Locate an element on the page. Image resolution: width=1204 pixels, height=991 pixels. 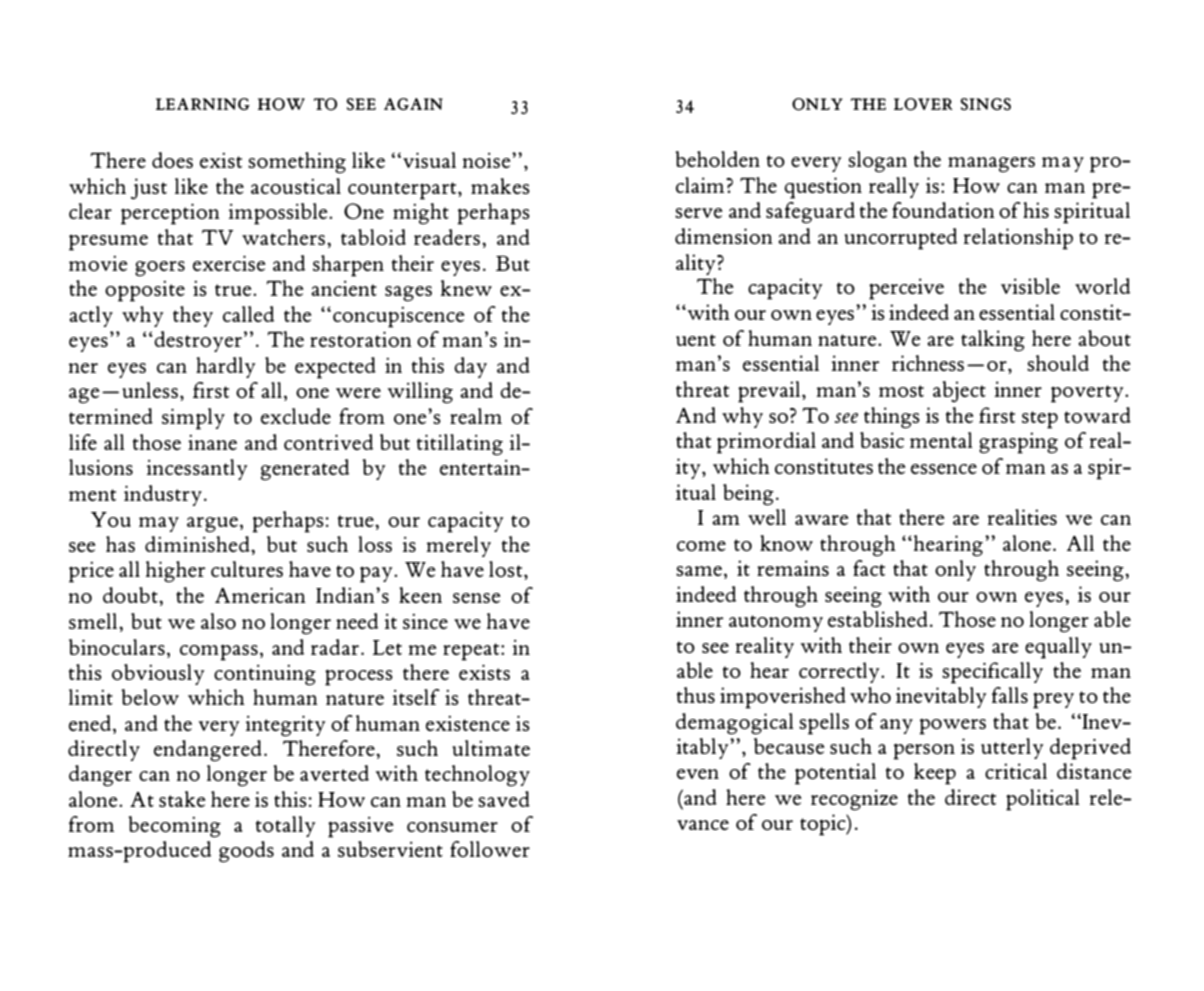
inane is located at coordinates (212, 442).
